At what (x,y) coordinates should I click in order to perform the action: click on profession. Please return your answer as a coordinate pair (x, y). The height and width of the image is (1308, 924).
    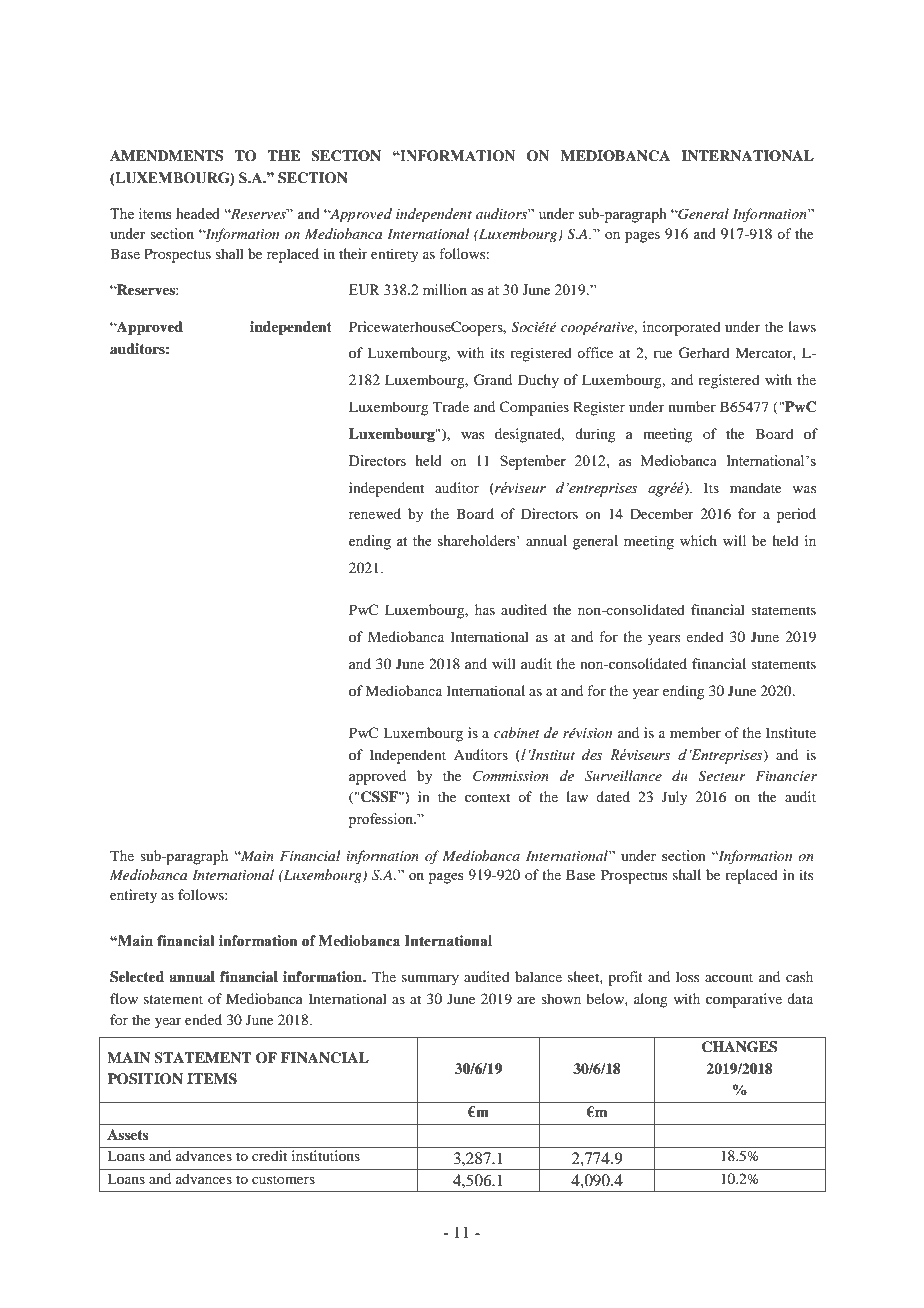
    Looking at the image, I should click on (382, 820).
